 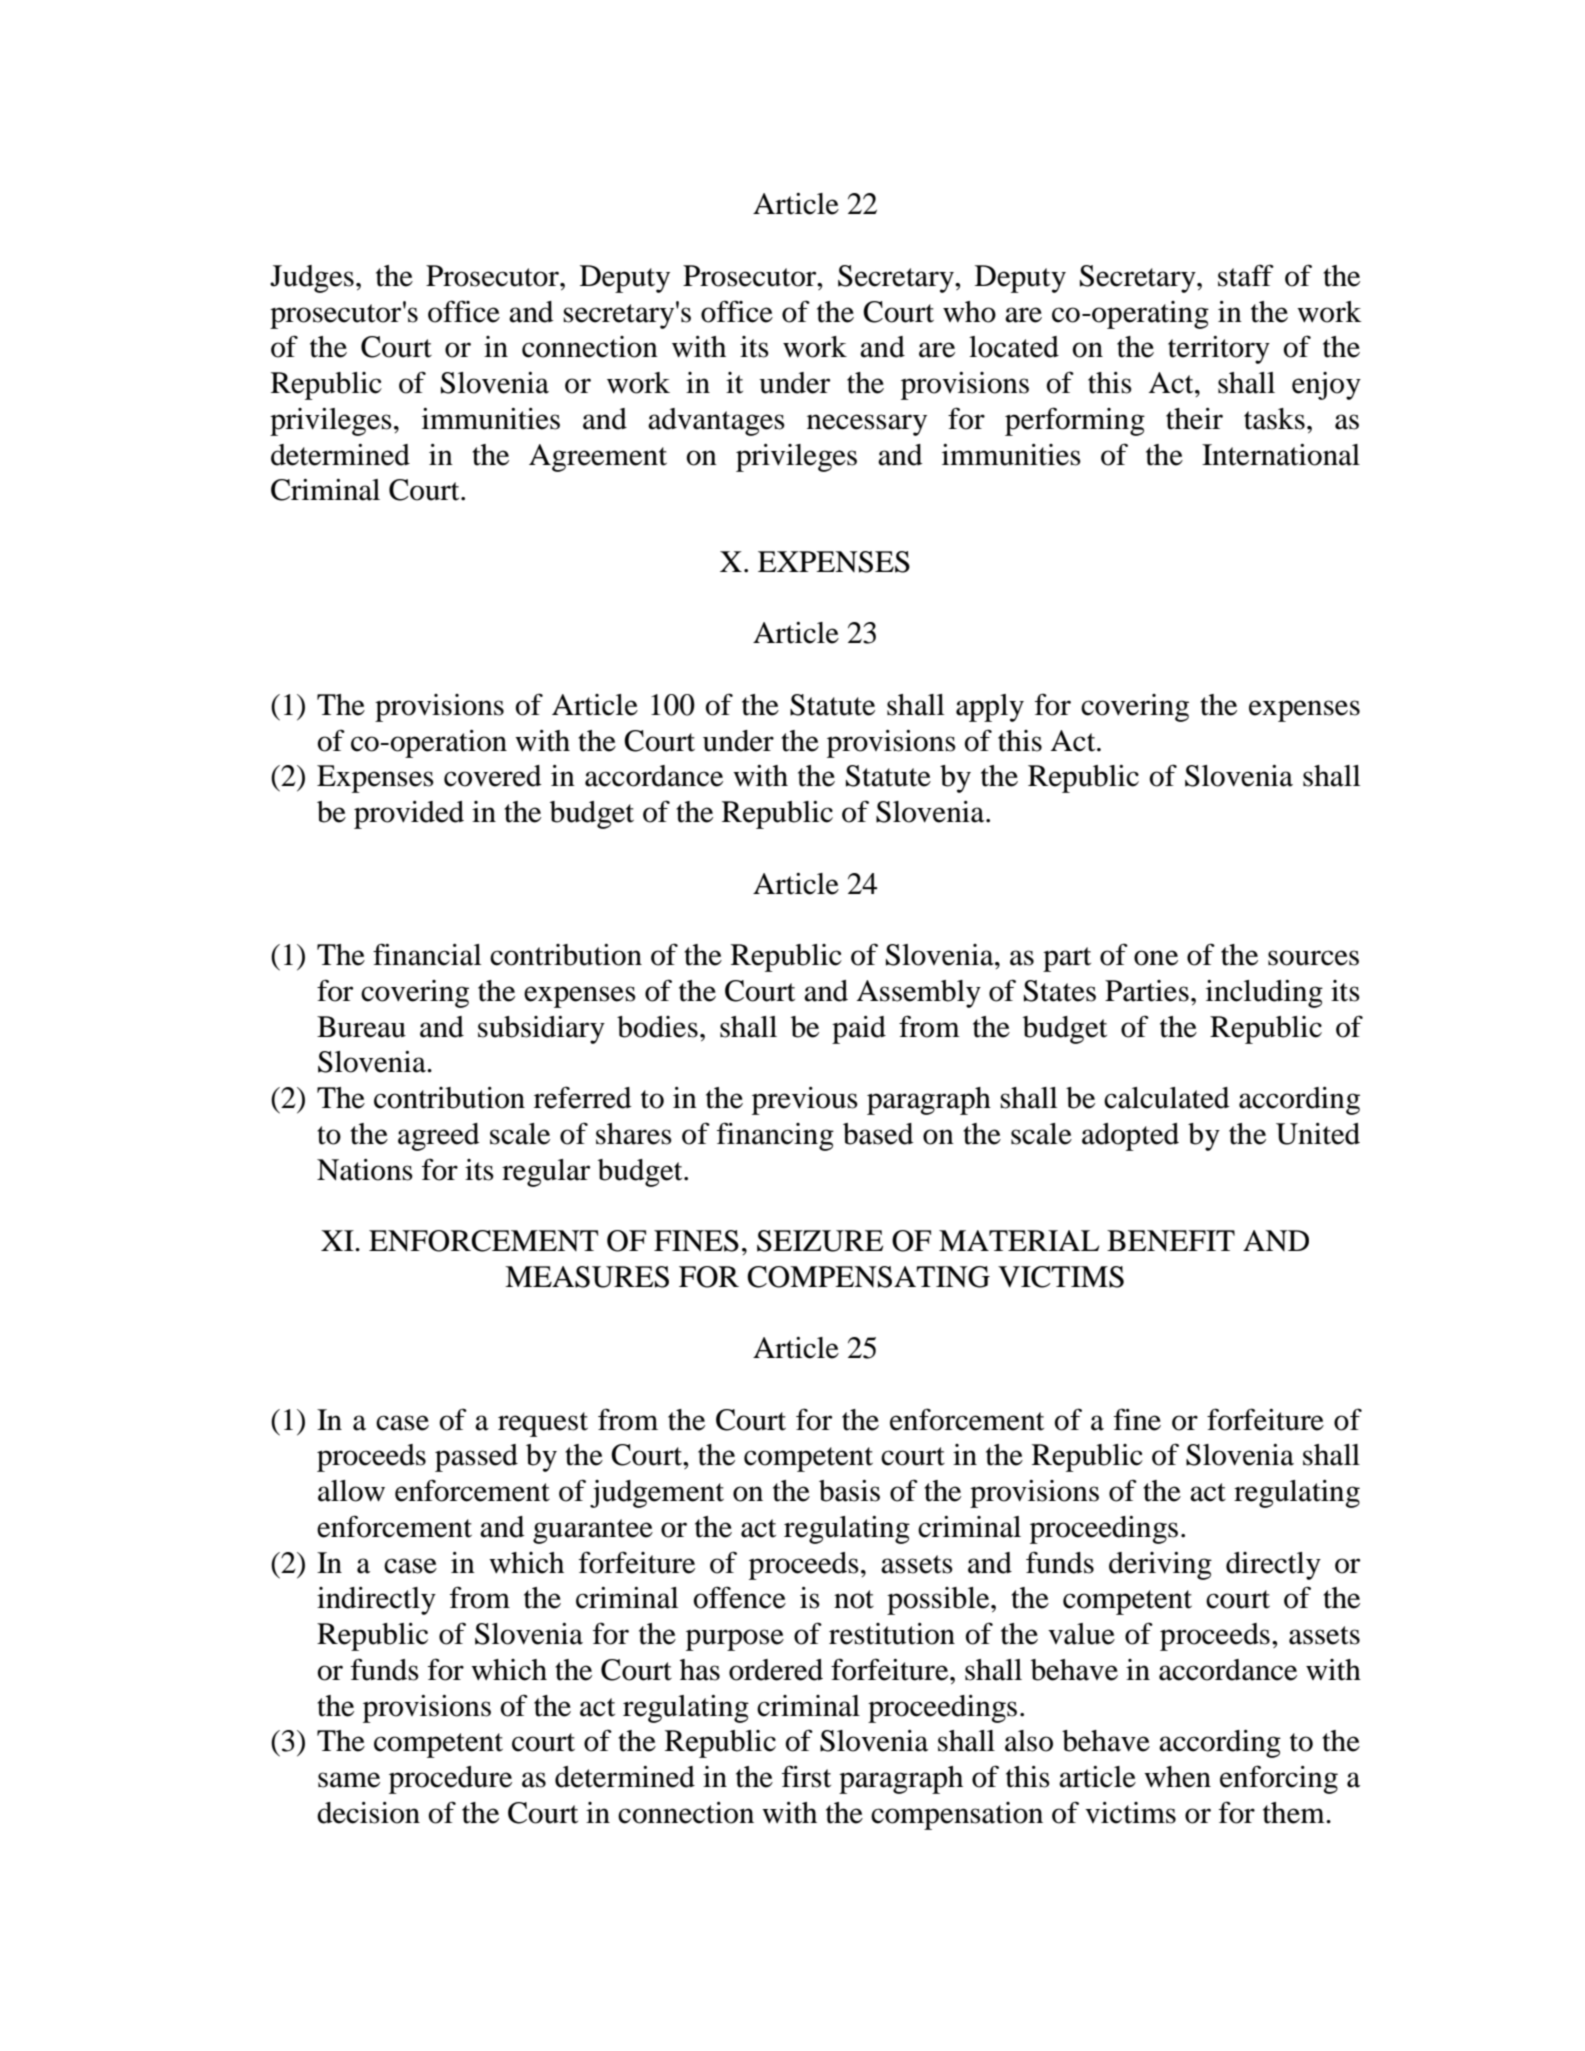 I want to click on calculated, so click(x=1167, y=1098).
